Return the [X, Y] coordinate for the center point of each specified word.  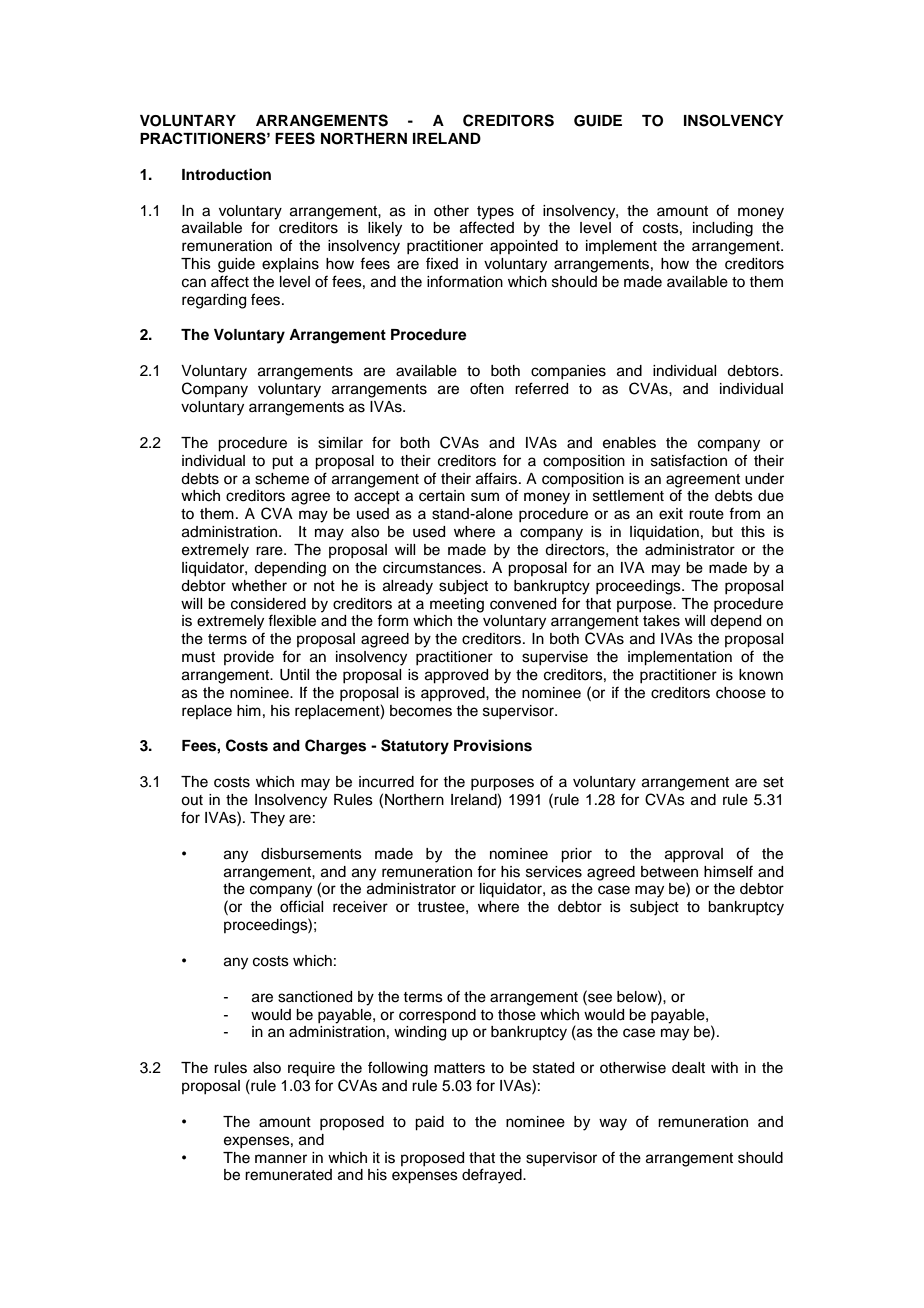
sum [485, 497]
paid [429, 1123]
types [495, 213]
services [554, 872]
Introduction [226, 174]
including [723, 229]
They [267, 819]
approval [694, 855]
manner [281, 1159]
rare [270, 551]
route [706, 514]
